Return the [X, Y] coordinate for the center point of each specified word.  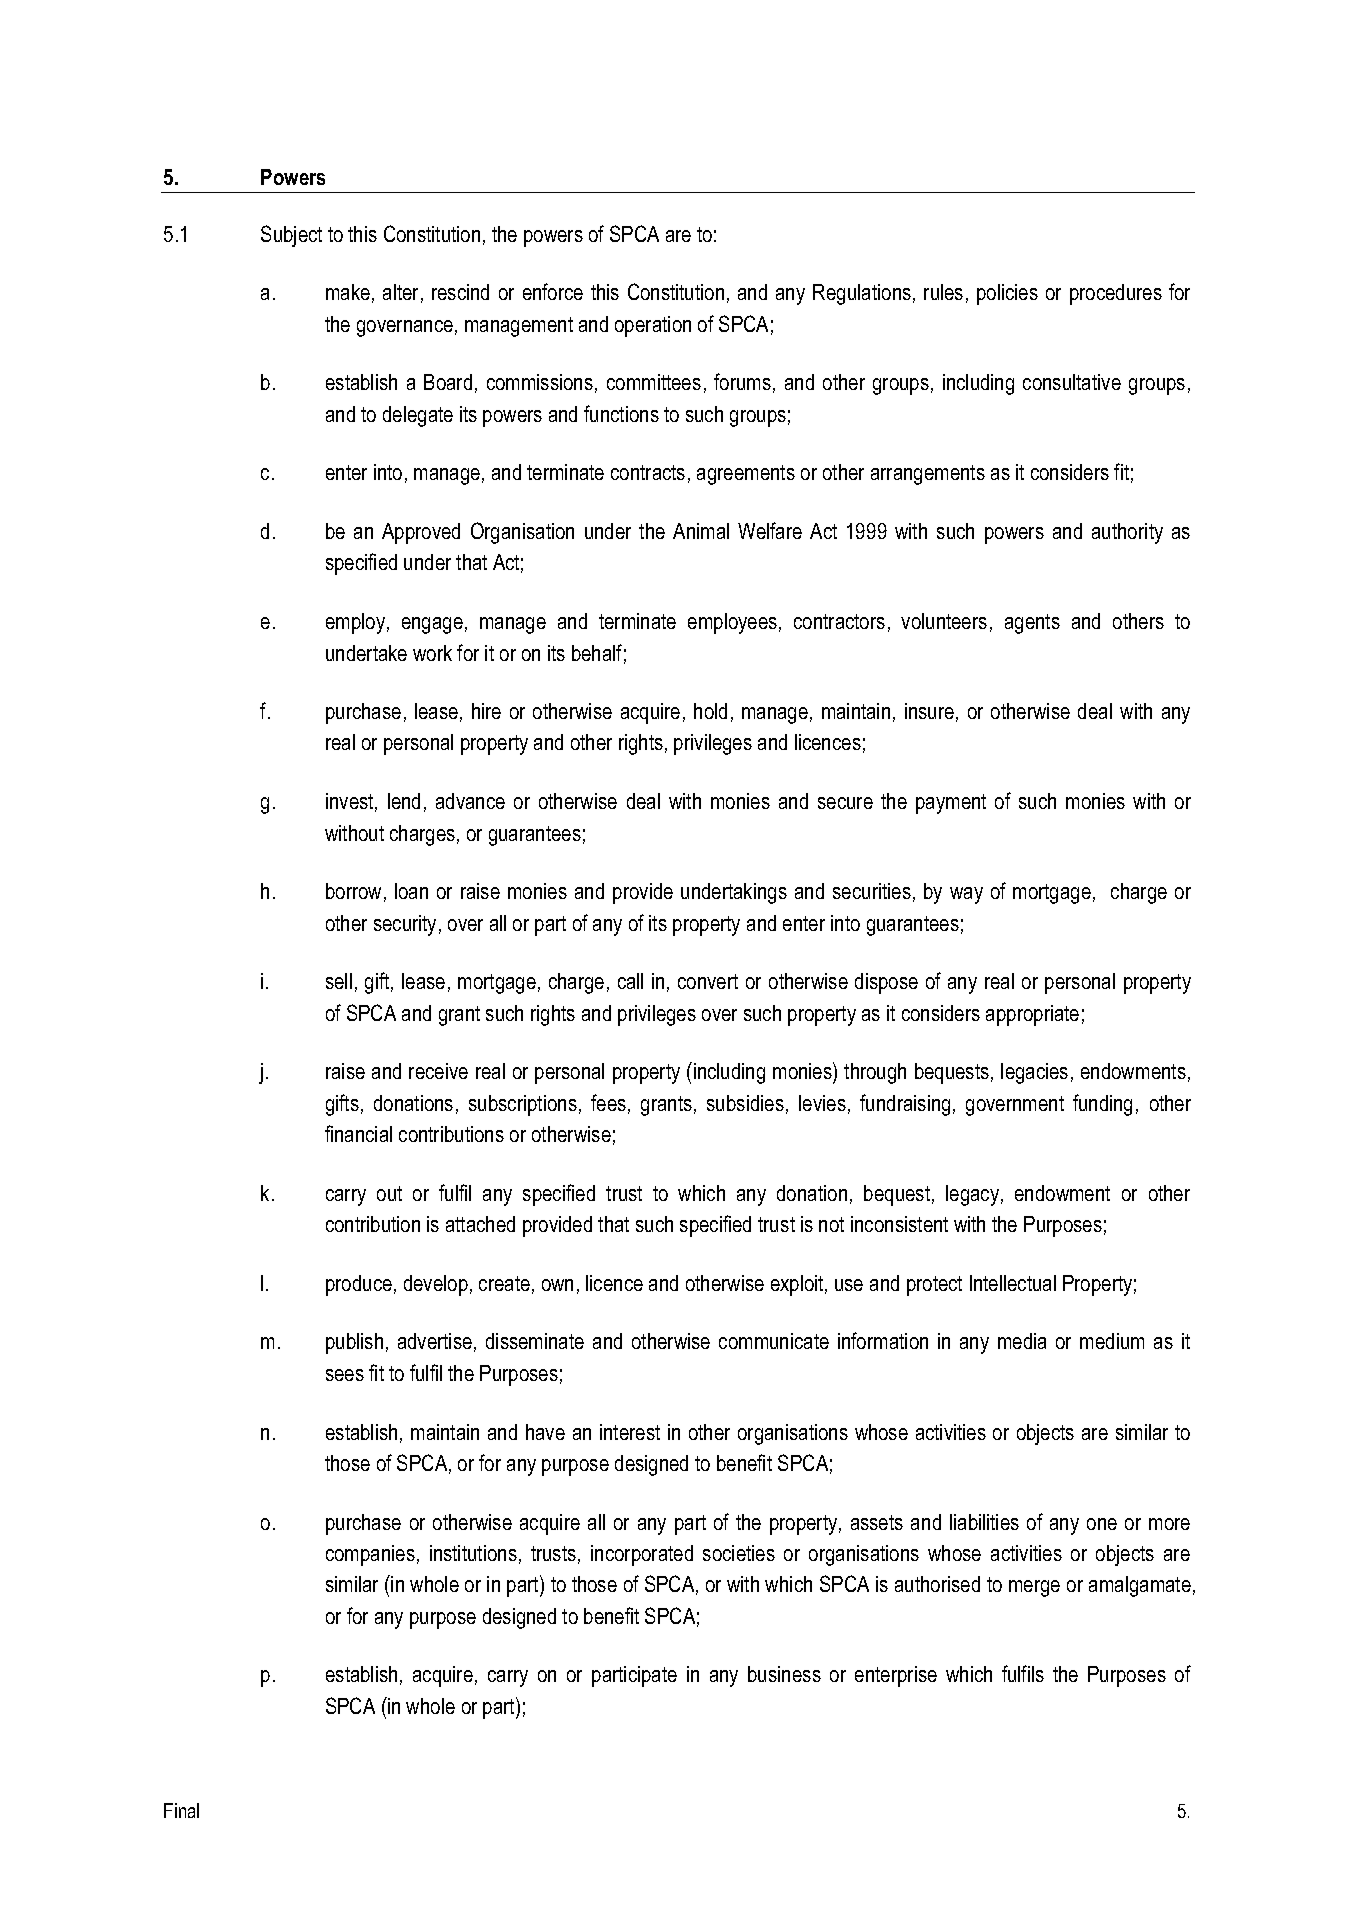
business [784, 1674]
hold [710, 711]
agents [1032, 624]
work [432, 653]
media [1022, 1341]
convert [708, 981]
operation [653, 326]
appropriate [1032, 1015]
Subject [291, 236]
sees [345, 1375]
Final [181, 1810]
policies [1007, 294]
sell [339, 981]
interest [630, 1432]
